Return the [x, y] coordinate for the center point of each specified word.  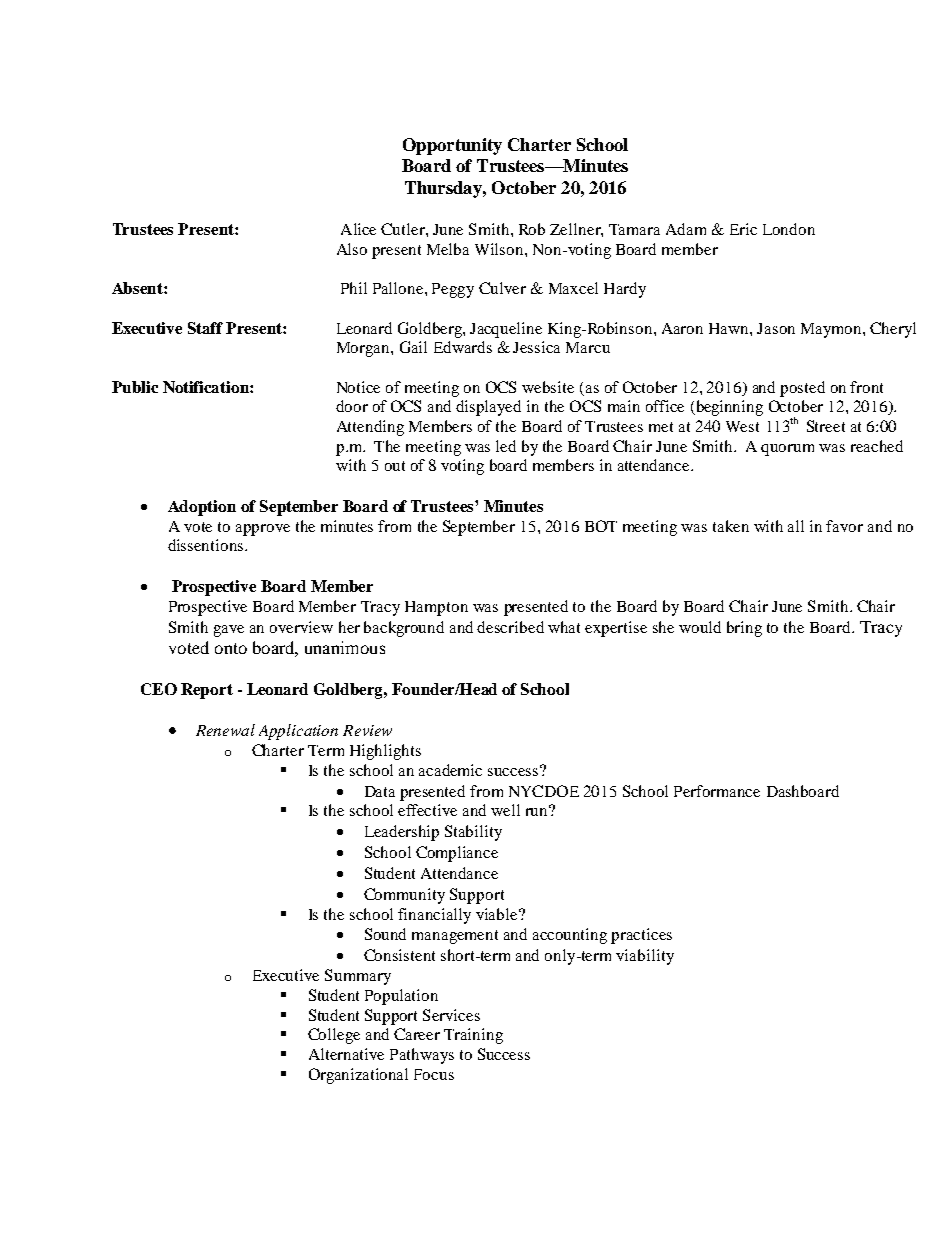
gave [229, 631]
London [789, 229]
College [334, 1036]
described [510, 627]
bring [744, 629]
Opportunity [452, 146]
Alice [358, 229]
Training [473, 1036]
